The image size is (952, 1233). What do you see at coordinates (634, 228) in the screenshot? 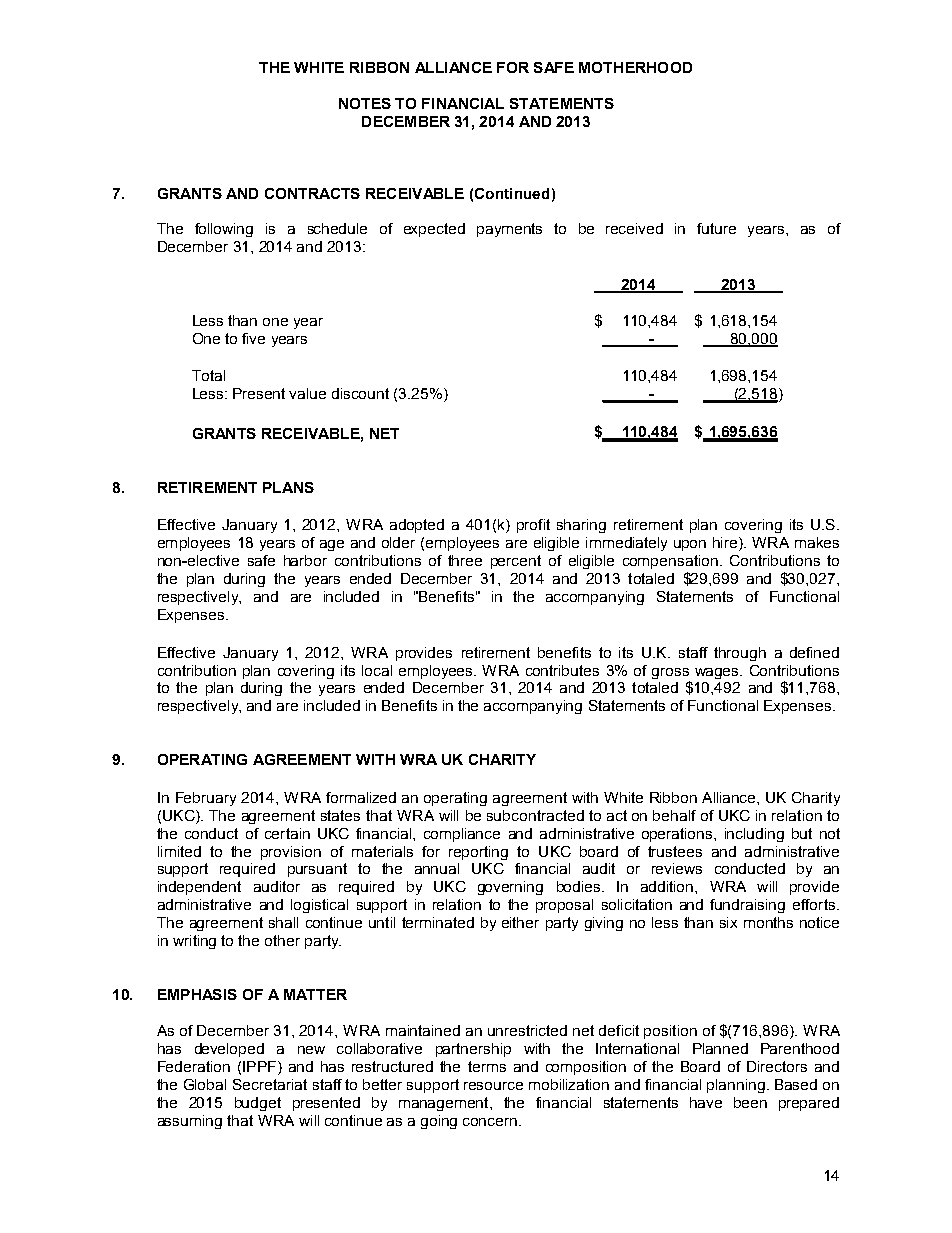
I see `received` at bounding box center [634, 228].
